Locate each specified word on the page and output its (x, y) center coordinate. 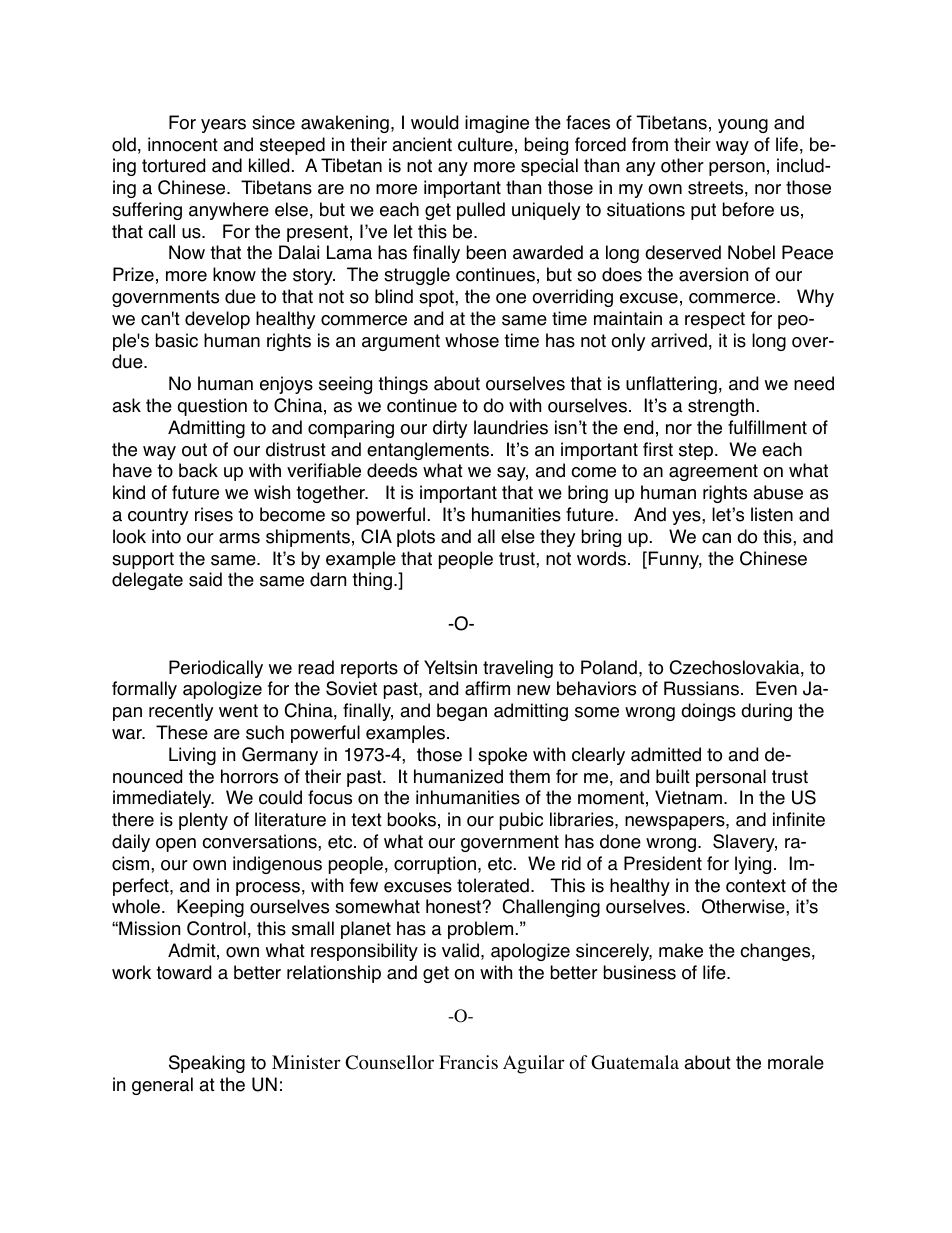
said (205, 579)
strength (721, 407)
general (162, 1086)
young (743, 126)
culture (485, 144)
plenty (203, 821)
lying (753, 865)
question (212, 407)
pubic (521, 821)
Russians (701, 688)
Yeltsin (450, 667)
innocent (183, 144)
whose (472, 340)
